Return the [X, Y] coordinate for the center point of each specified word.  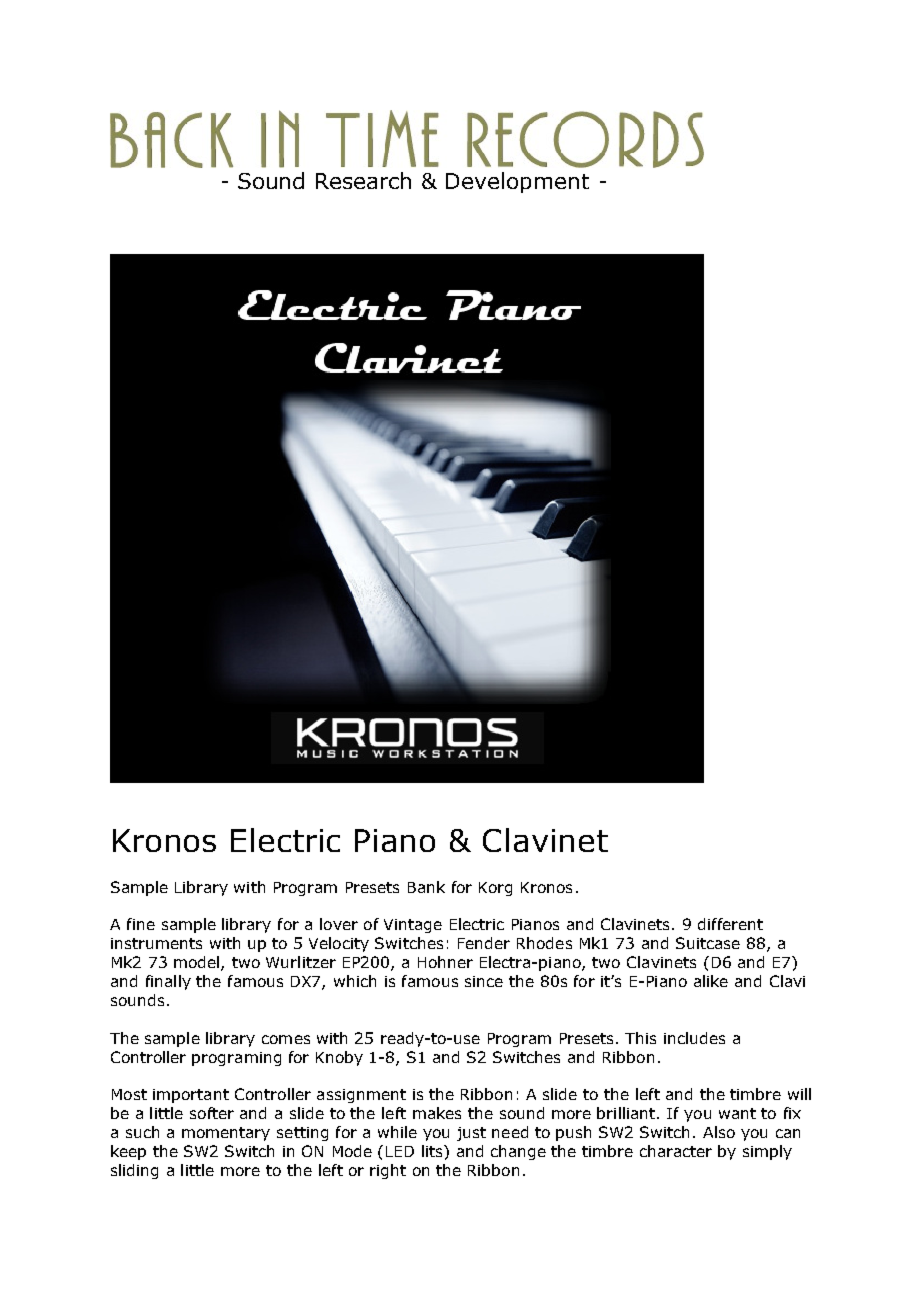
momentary [226, 1134]
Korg [495, 889]
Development [517, 182]
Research [363, 180]
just [471, 1134]
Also [719, 1132]
